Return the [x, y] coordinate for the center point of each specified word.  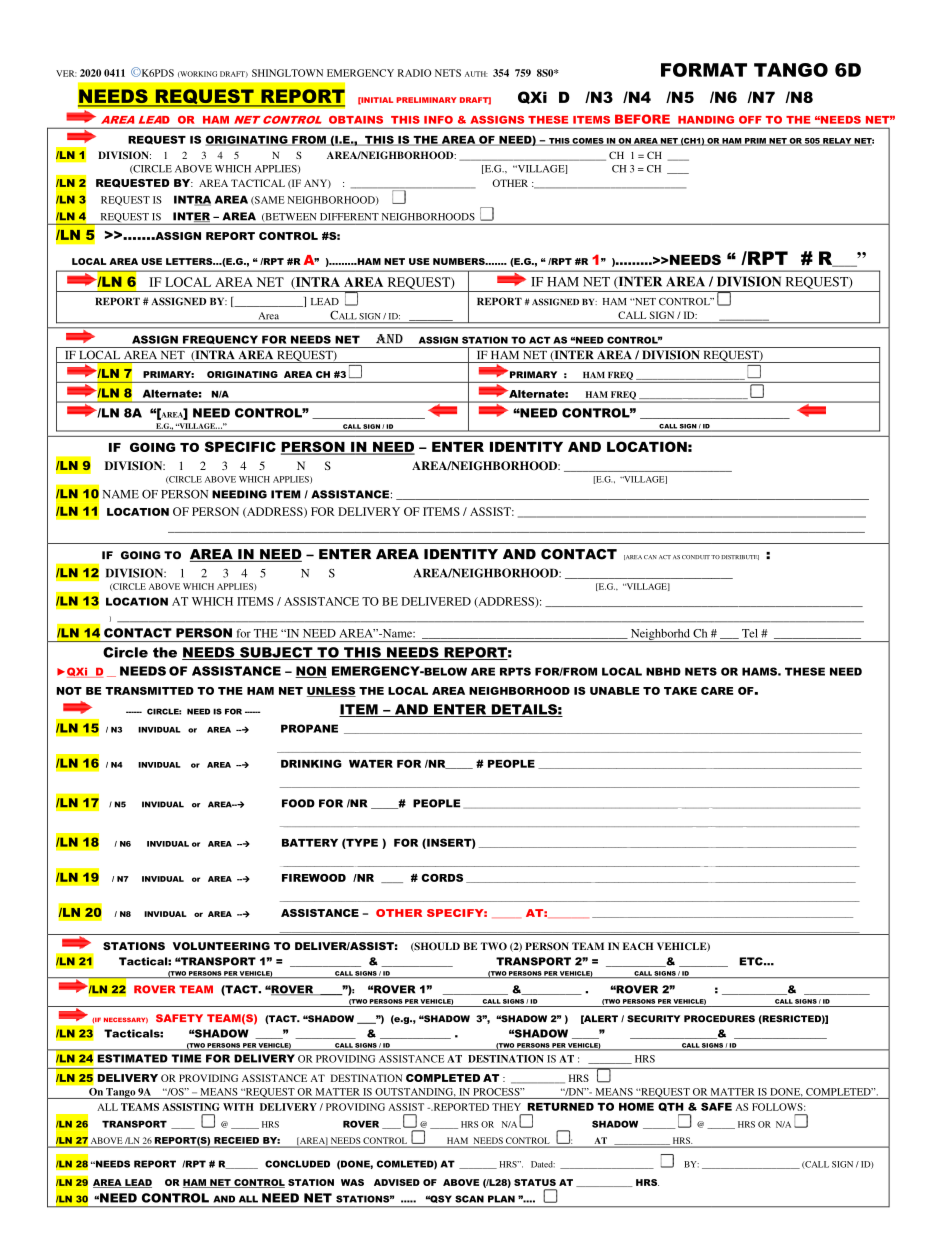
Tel [750, 633]
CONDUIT [696, 557]
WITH [238, 1107]
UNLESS [331, 692]
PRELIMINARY [426, 100]
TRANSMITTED [149, 691]
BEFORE [642, 119]
